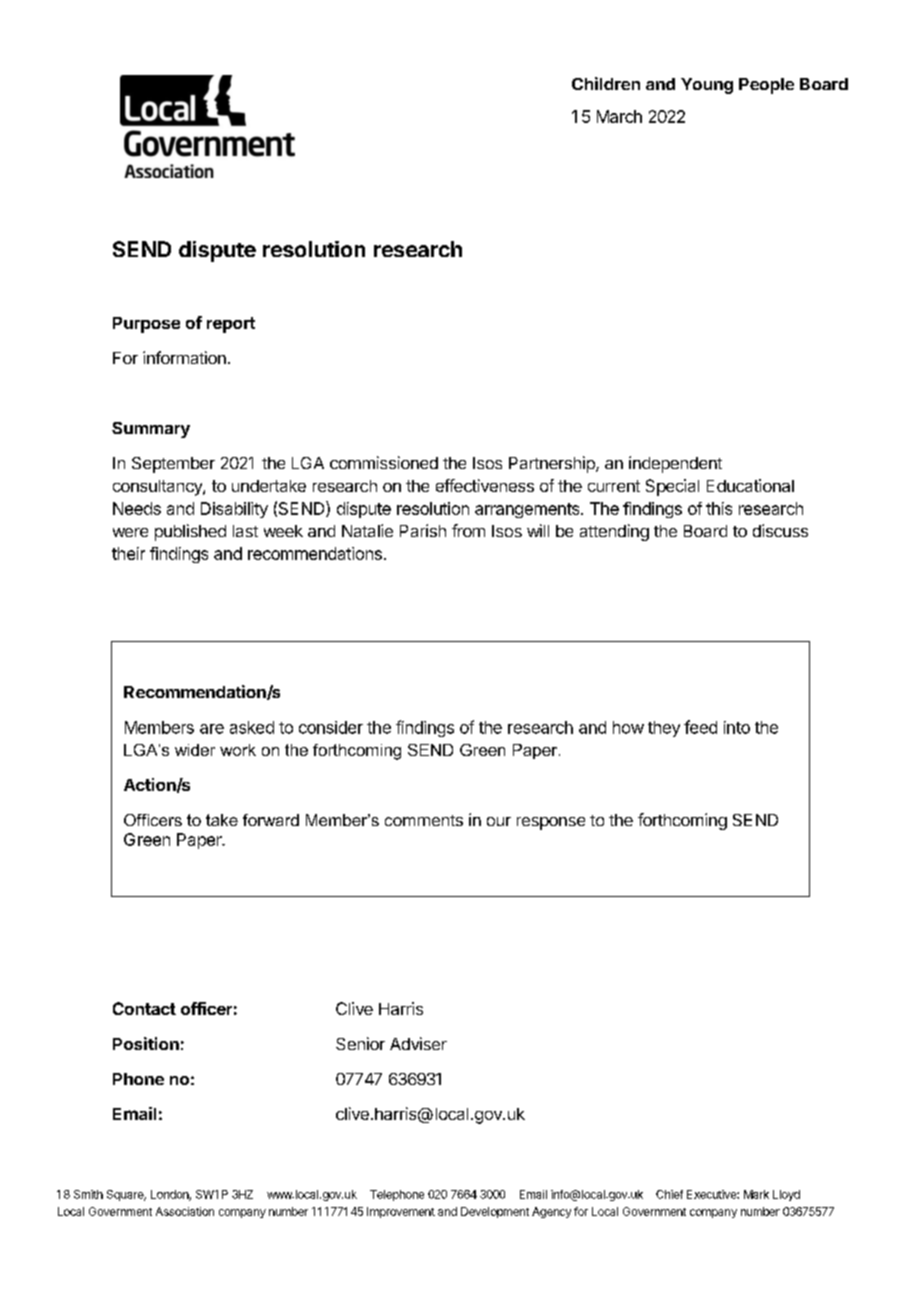  I want to click on comments, so click(424, 820).
